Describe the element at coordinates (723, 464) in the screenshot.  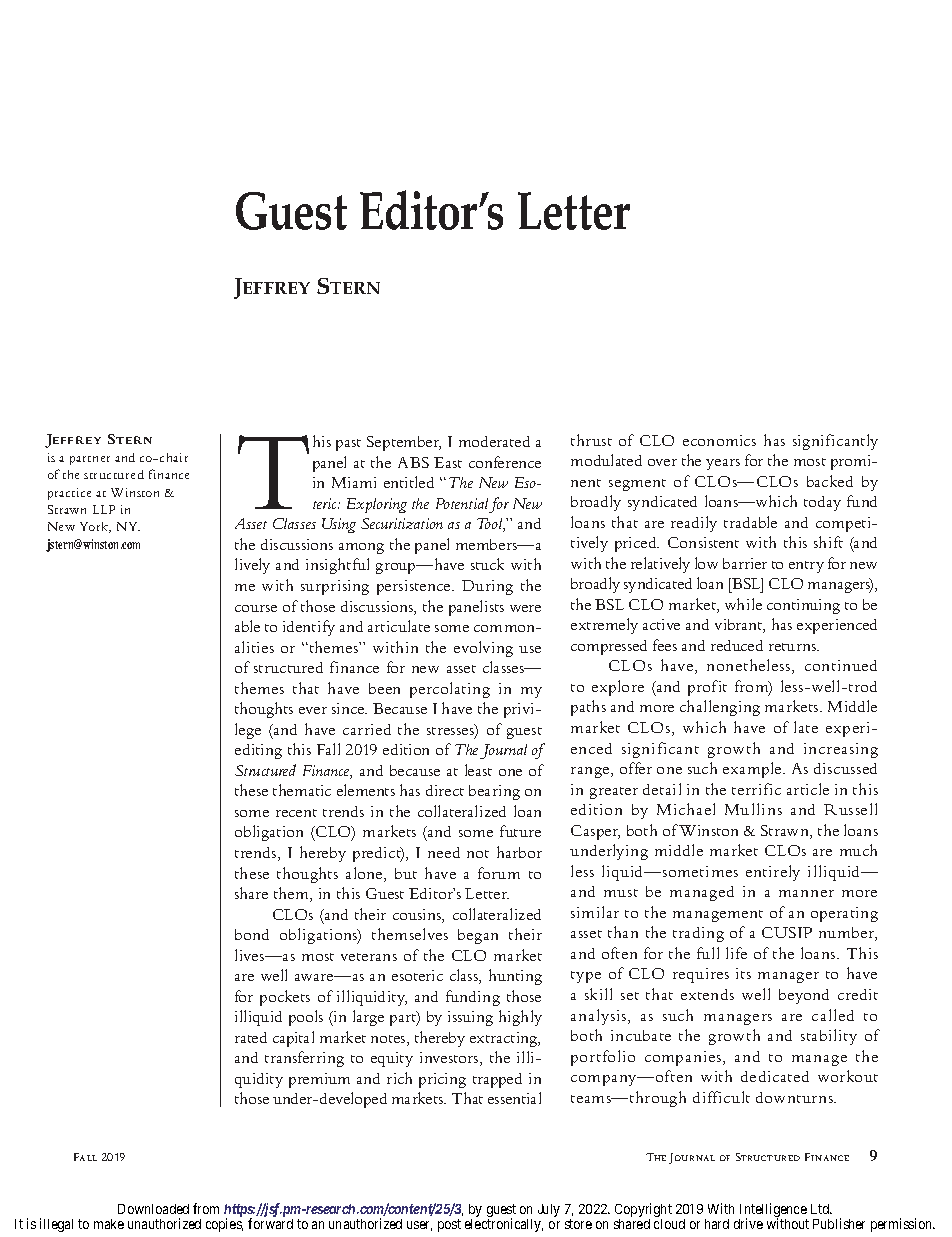
I see `years` at that location.
